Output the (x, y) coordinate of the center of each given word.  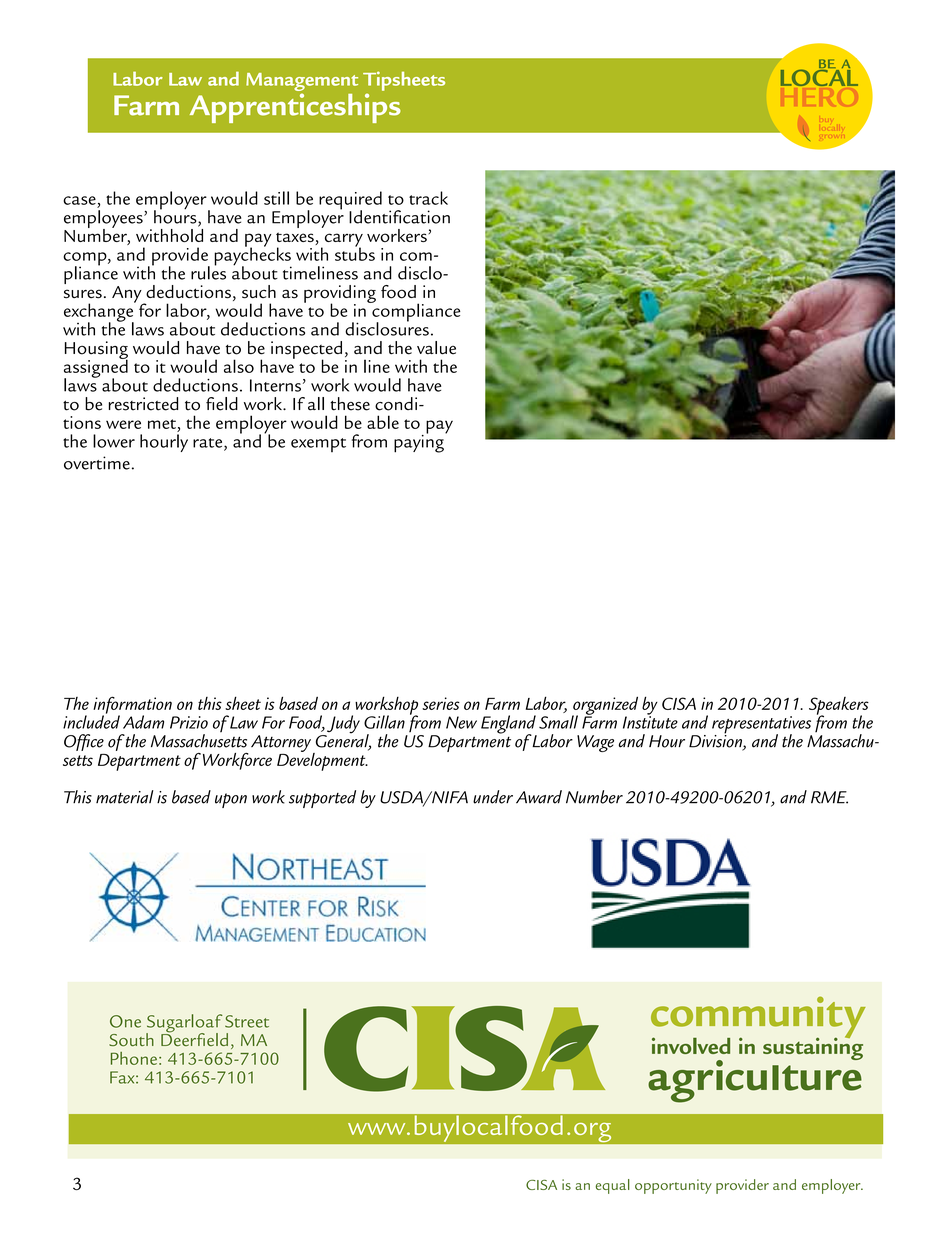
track (428, 198)
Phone (134, 1058)
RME (829, 797)
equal (613, 1186)
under (493, 797)
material (125, 797)
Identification (399, 217)
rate (209, 444)
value (436, 348)
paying (420, 442)
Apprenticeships (295, 108)
